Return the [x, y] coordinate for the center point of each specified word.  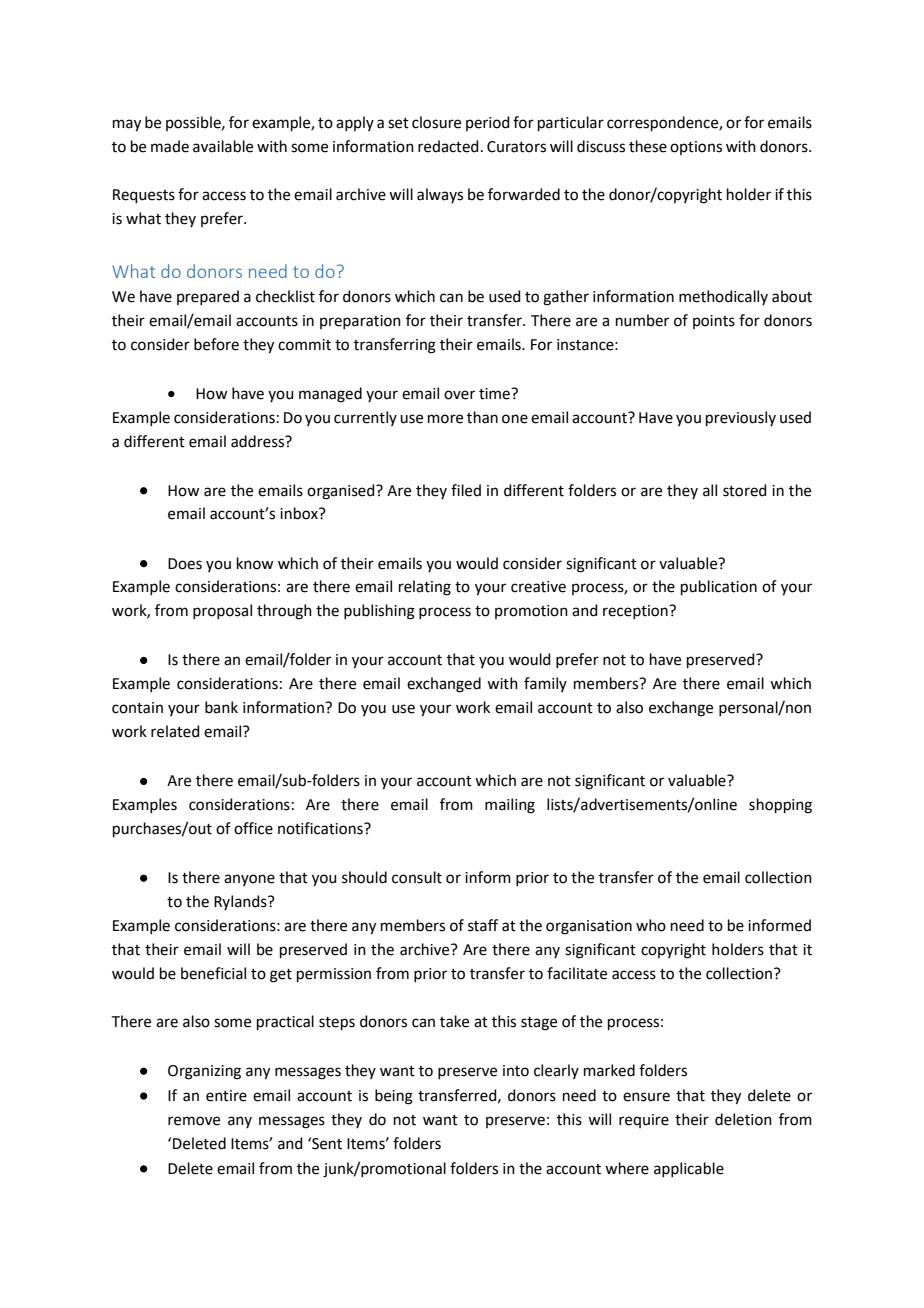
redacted [448, 146]
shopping [780, 806]
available [223, 146]
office [253, 828]
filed [466, 490]
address [259, 441]
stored [745, 490]
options [696, 148]
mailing [510, 806]
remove [194, 1121]
